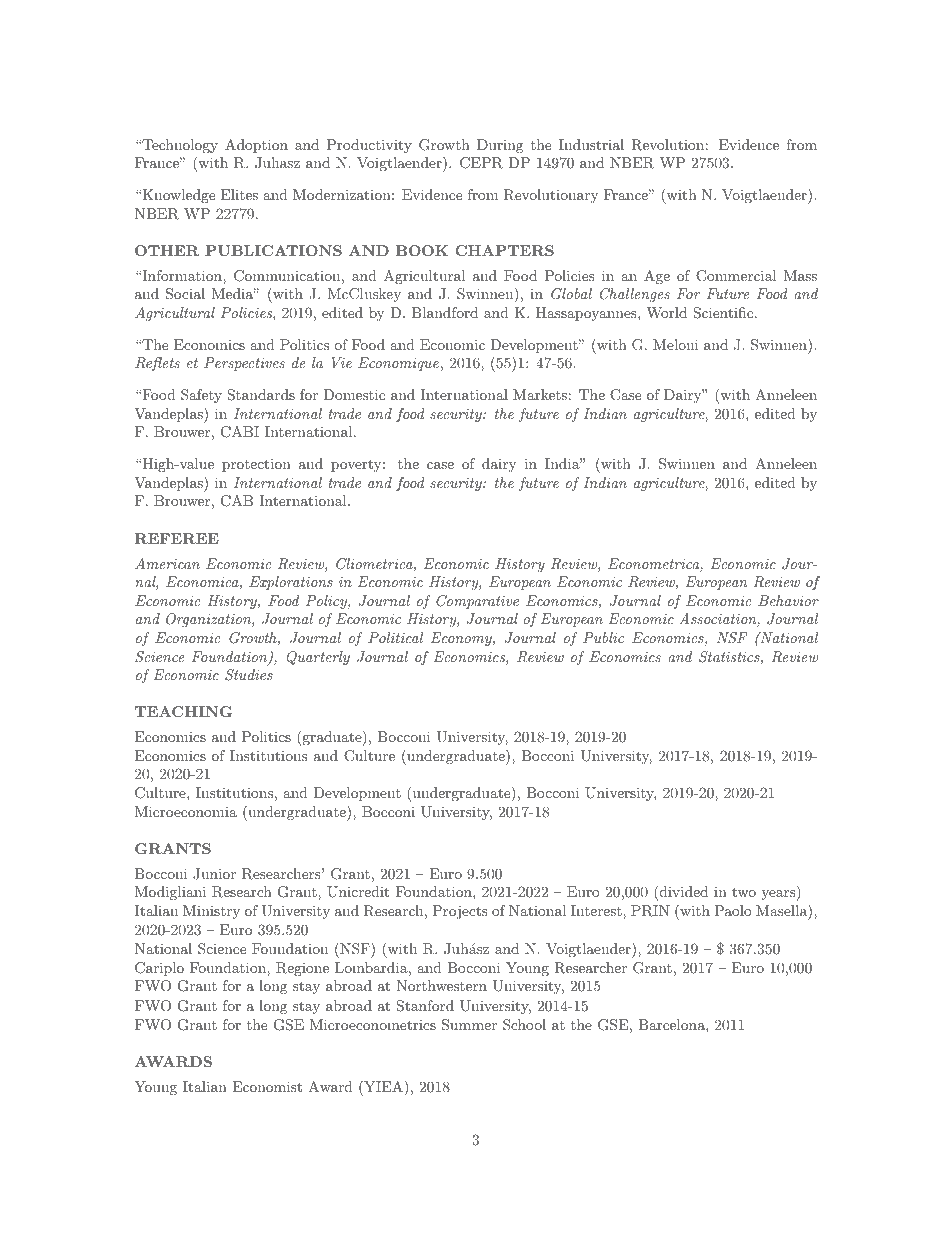 The width and height of the page is (952, 1233). Describe the element at coordinates (291, 583) in the page. I see `Explorations` at that location.
